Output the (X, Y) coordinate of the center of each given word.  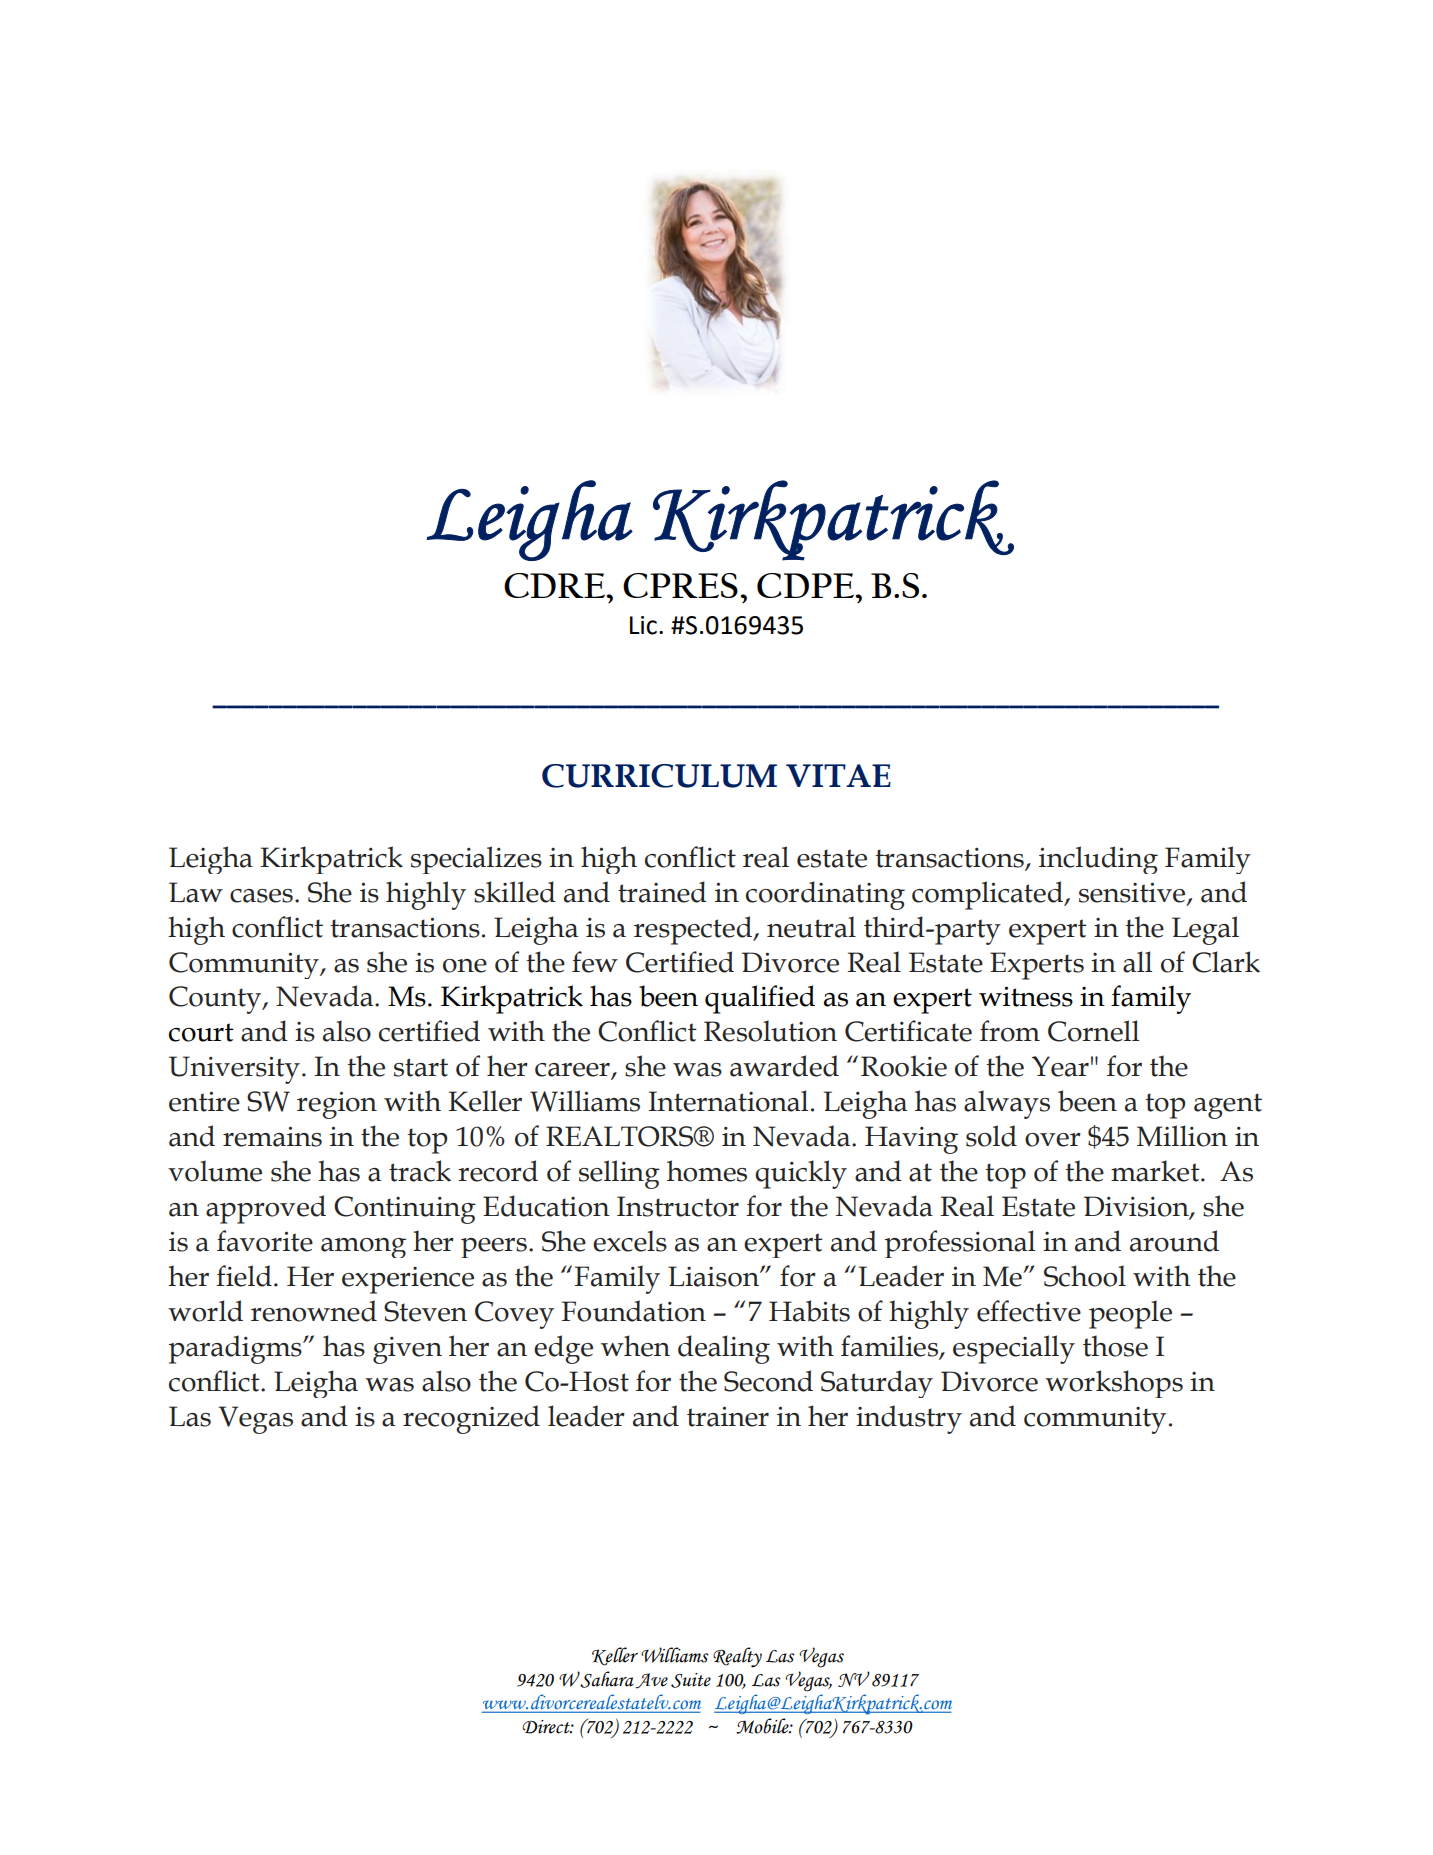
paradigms (236, 1349)
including (1098, 860)
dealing (724, 1349)
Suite (691, 1680)
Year (1060, 1066)
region (337, 1105)
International (728, 1101)
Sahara (607, 1679)
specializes (476, 860)
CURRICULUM (659, 776)
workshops (1114, 1384)
